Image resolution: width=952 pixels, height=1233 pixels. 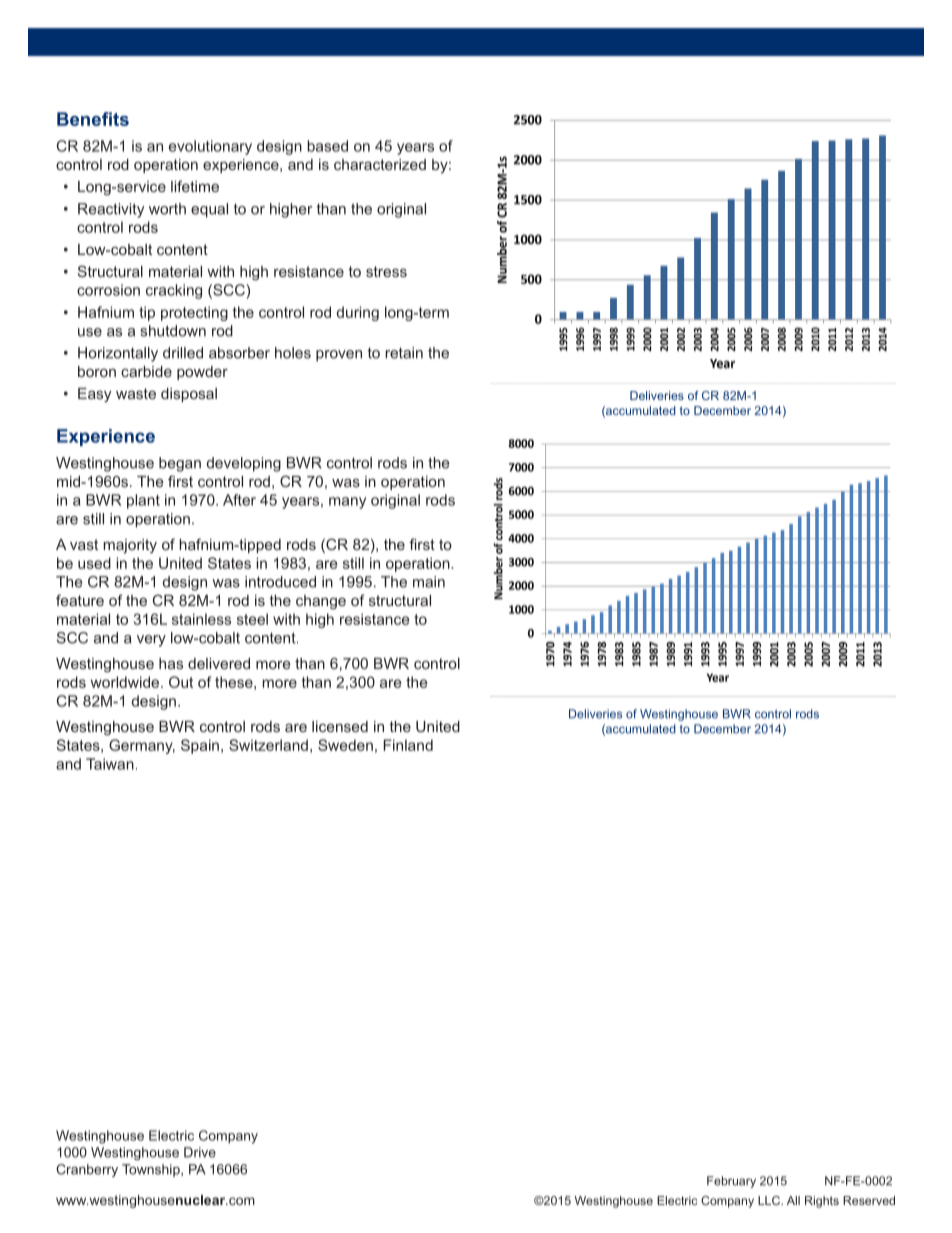 What do you see at coordinates (345, 745) in the page?
I see `Sweden` at bounding box center [345, 745].
